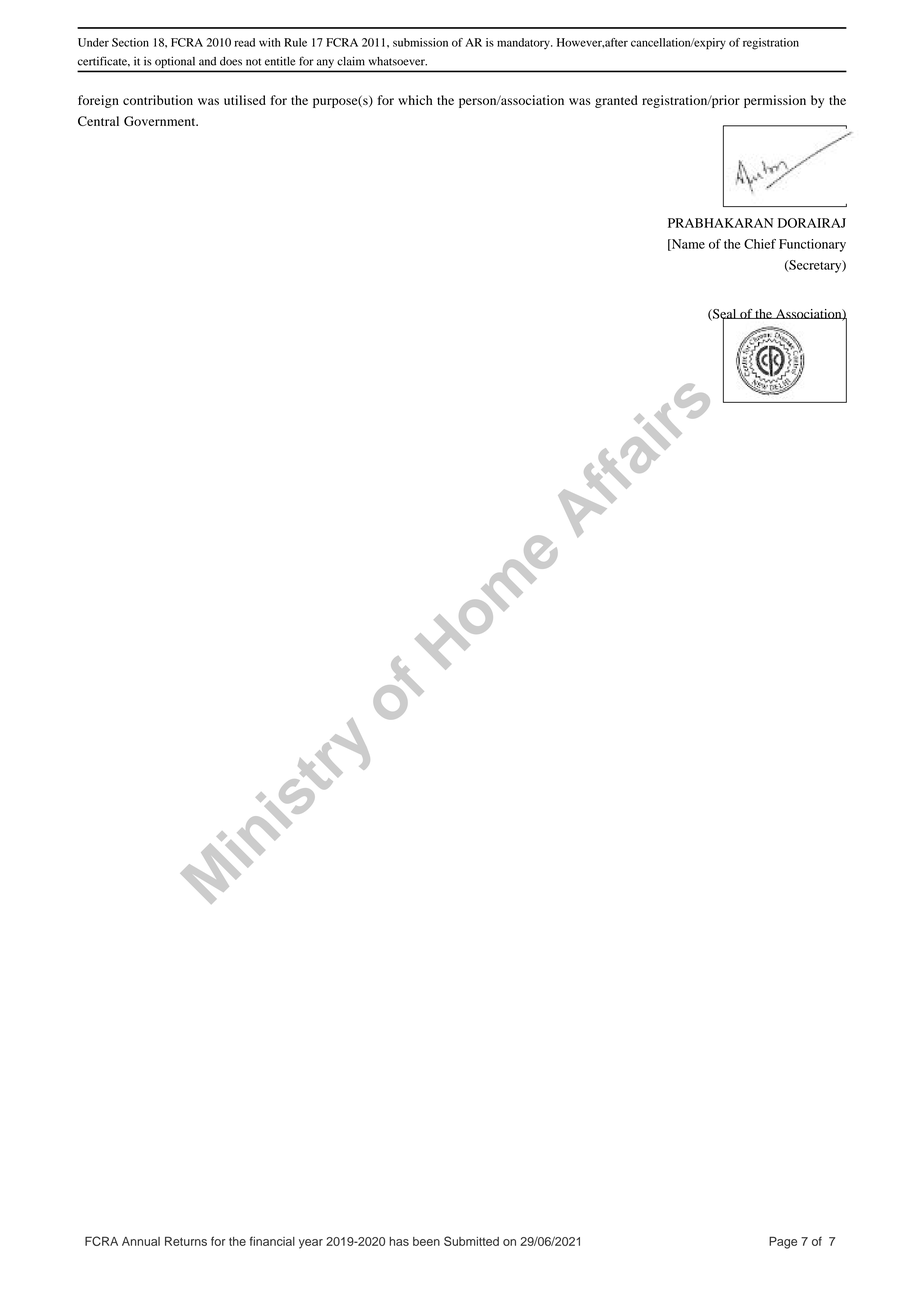  I want to click on Seal, so click(725, 315).
